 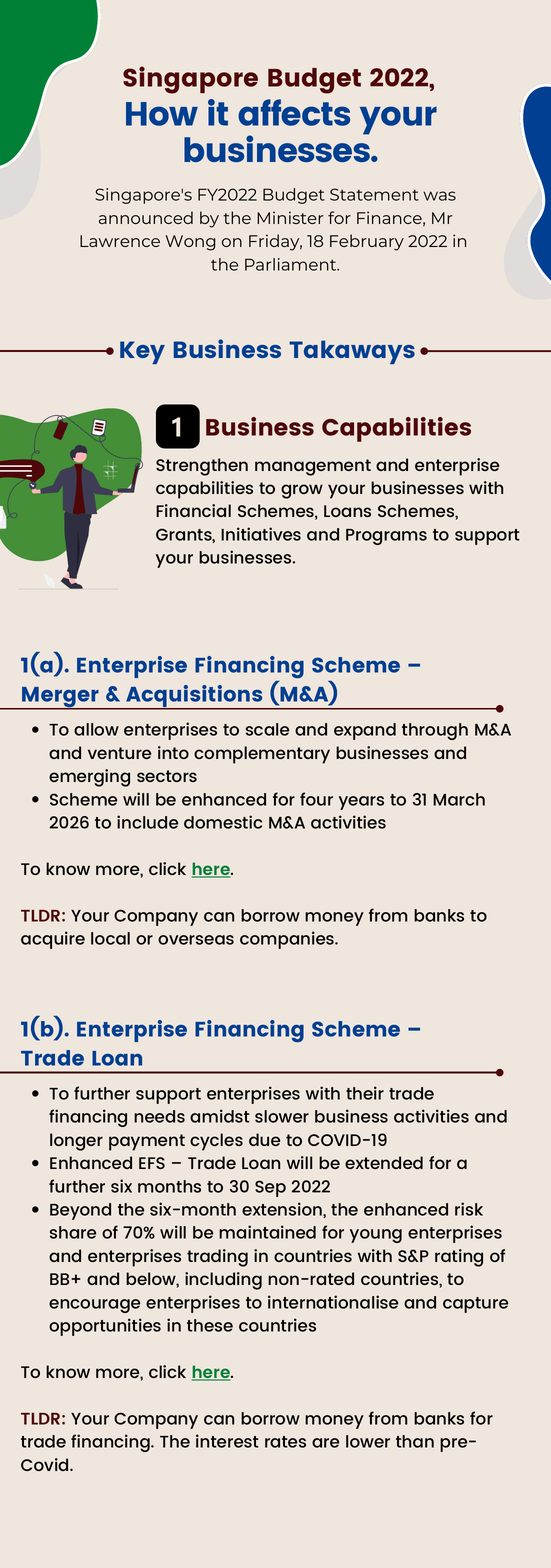 What do you see at coordinates (384, 1162) in the document?
I see `extended` at bounding box center [384, 1162].
